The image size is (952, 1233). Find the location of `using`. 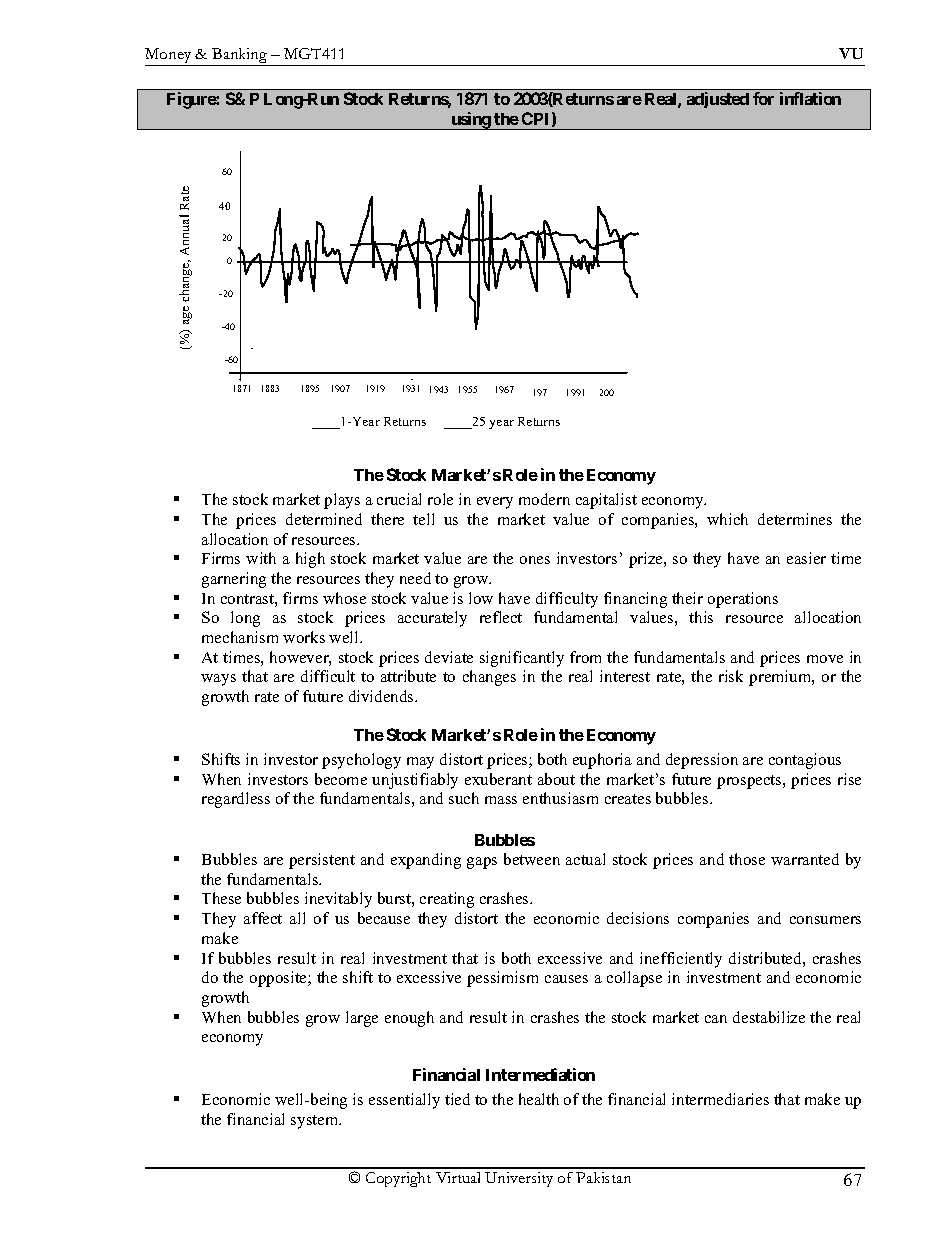

using is located at coordinates (470, 121).
